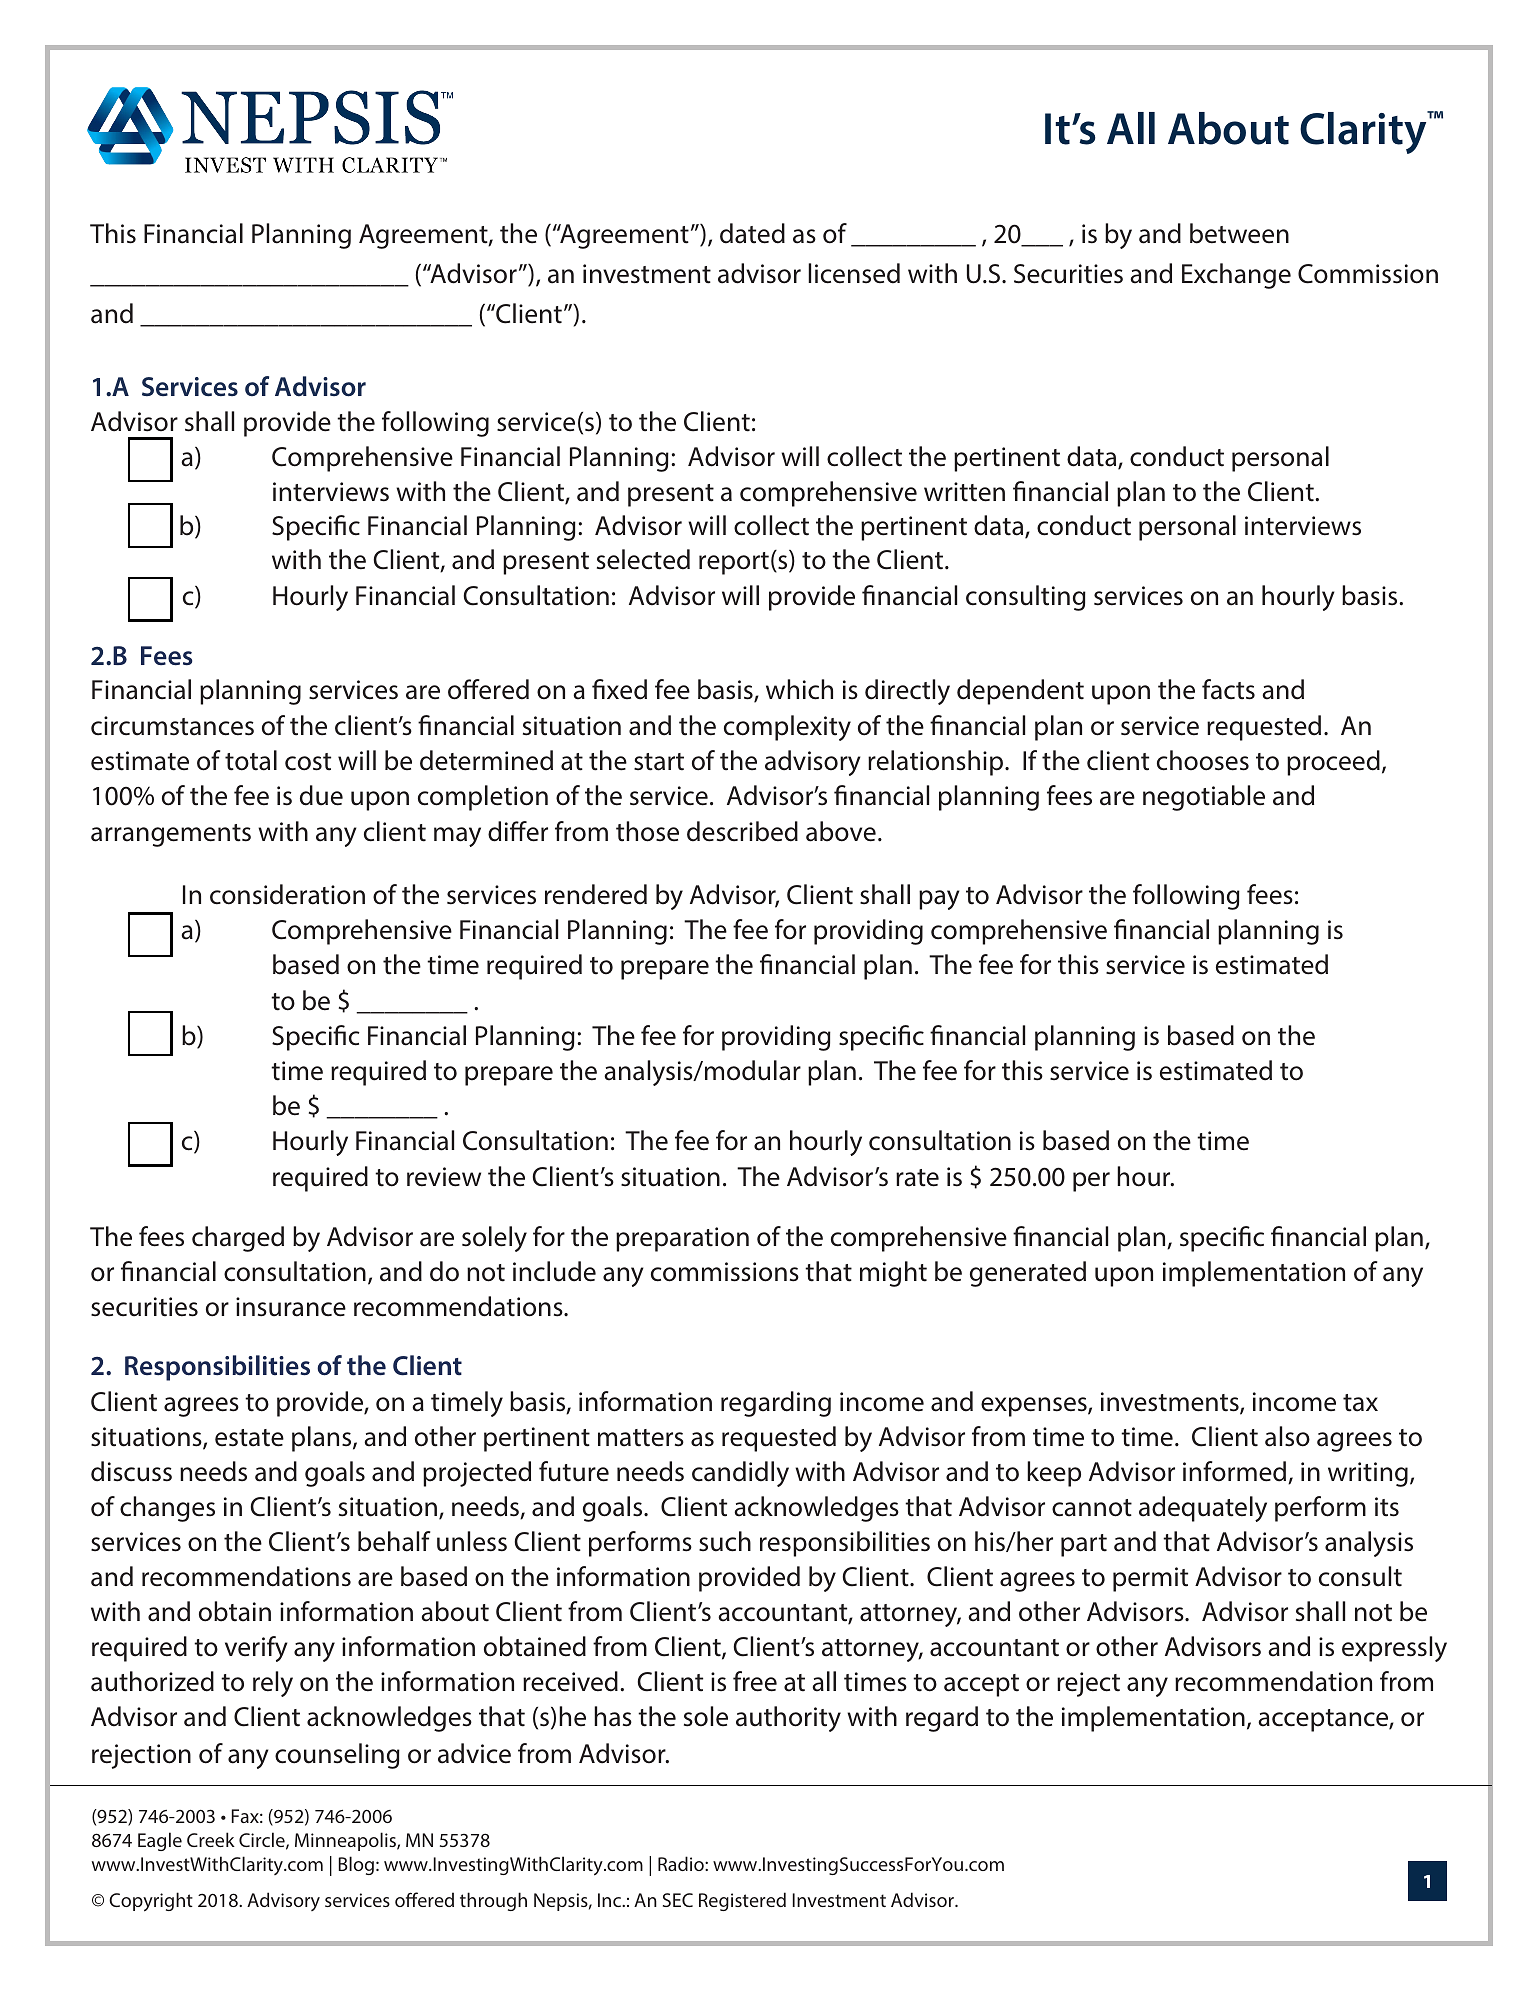 This screenshot has width=1538, height=1991. What do you see at coordinates (251, 760) in the screenshot?
I see `total` at bounding box center [251, 760].
